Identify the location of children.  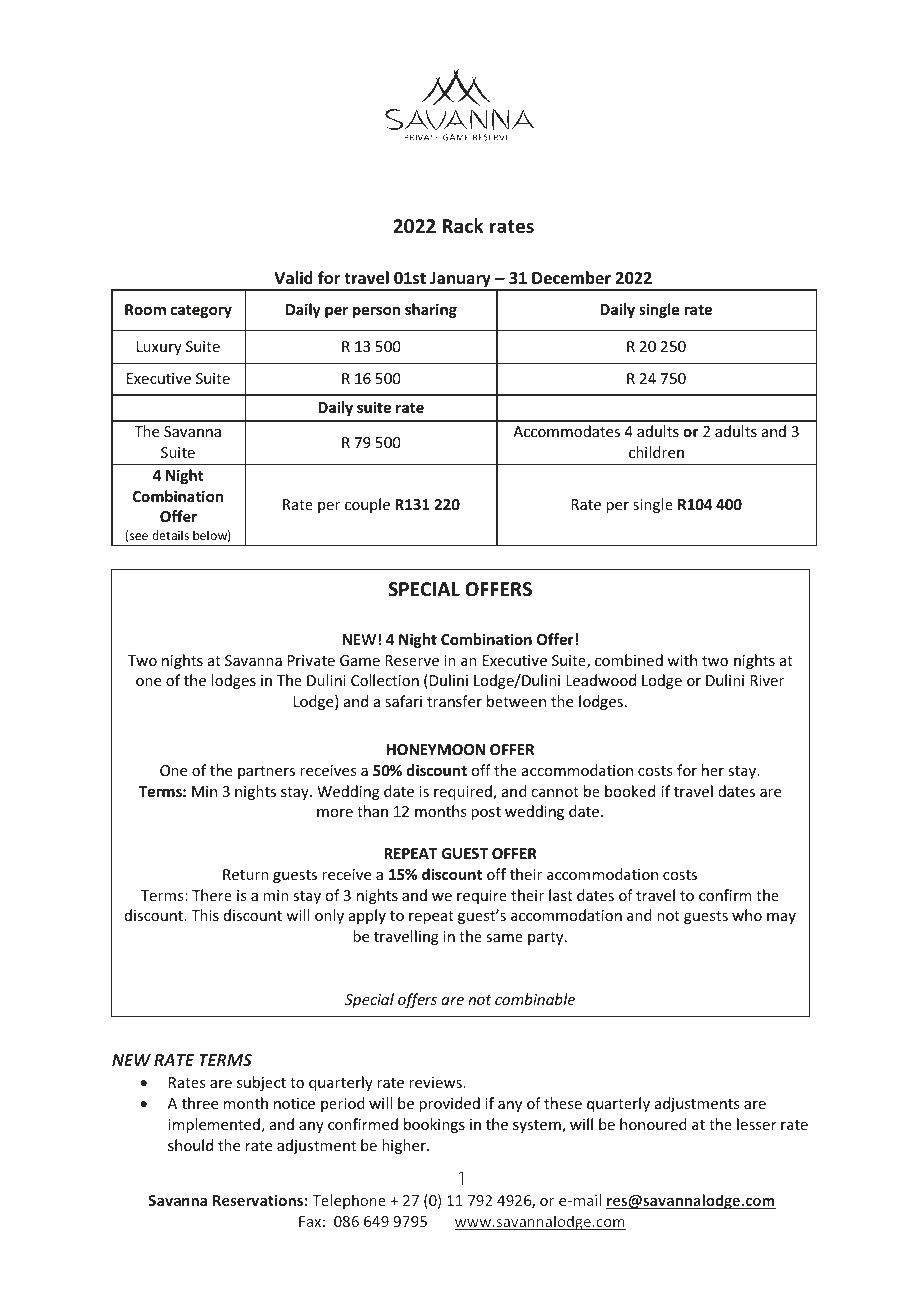
(656, 452).
